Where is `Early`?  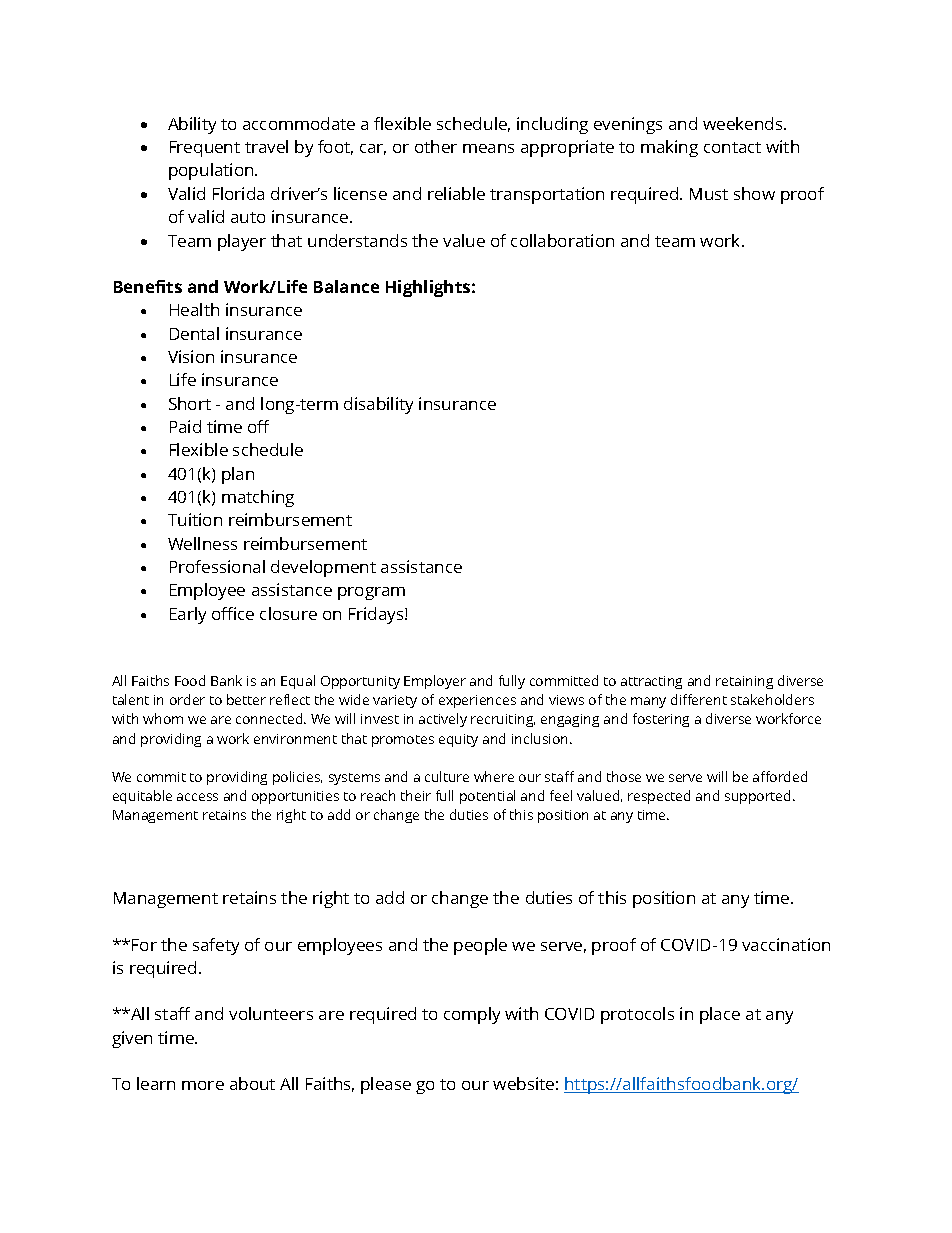
Early is located at coordinates (188, 615).
